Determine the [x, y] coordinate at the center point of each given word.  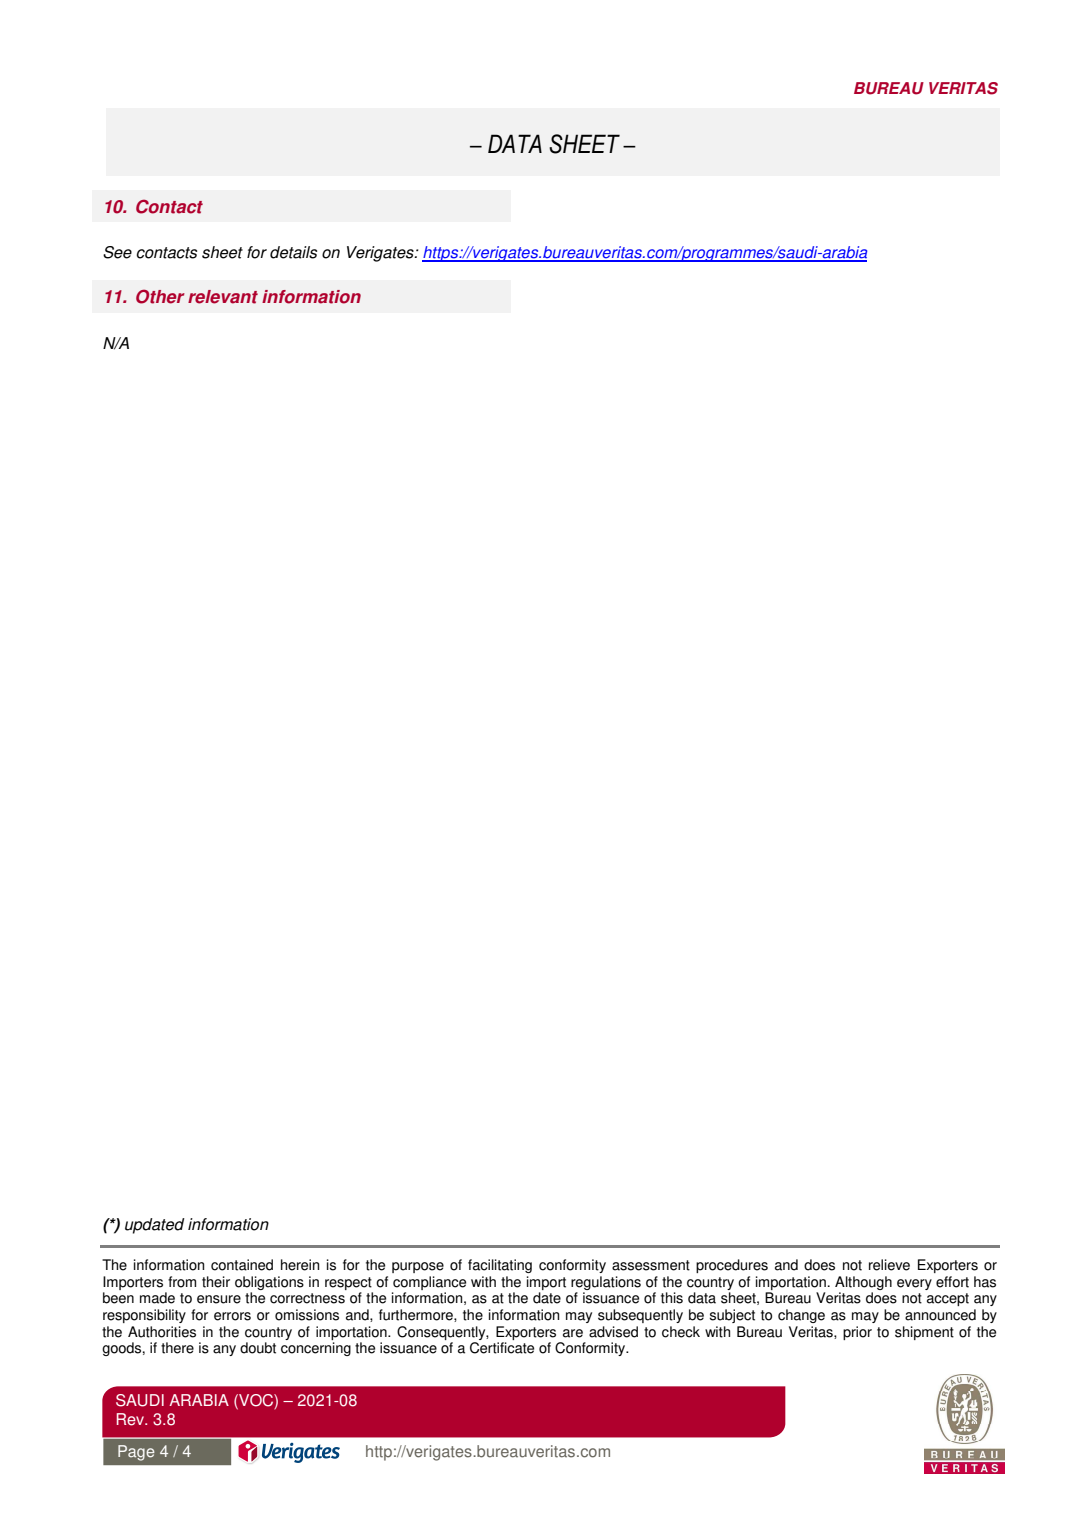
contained [242, 1265]
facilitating [500, 1266]
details [293, 252]
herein [300, 1265]
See [117, 252]
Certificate [502, 1348]
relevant [223, 297]
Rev [131, 1419]
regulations [606, 1283]
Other [160, 296]
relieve [889, 1265]
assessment [651, 1265]
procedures [732, 1266]
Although [863, 1283]
